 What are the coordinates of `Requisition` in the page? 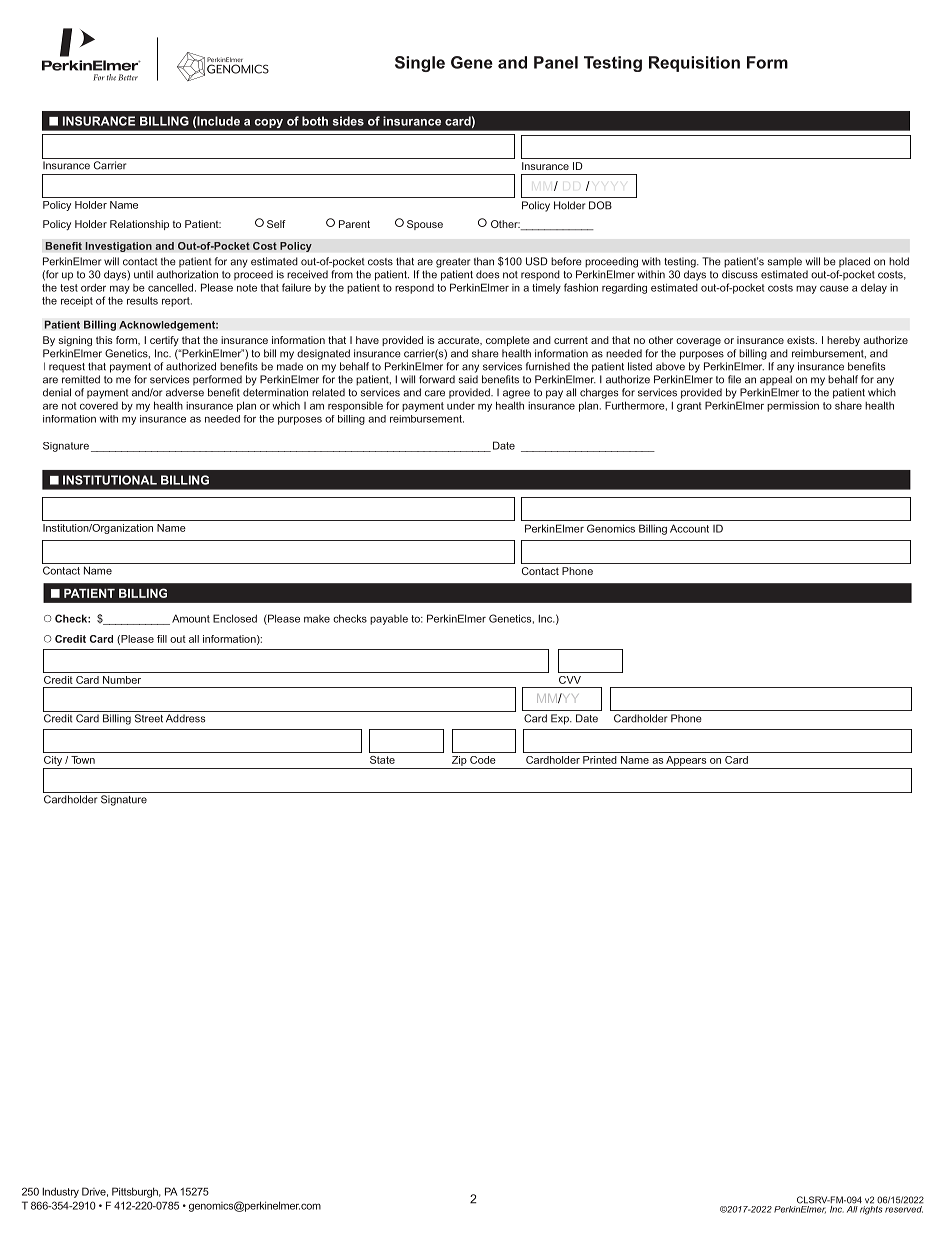 It's located at (694, 64).
